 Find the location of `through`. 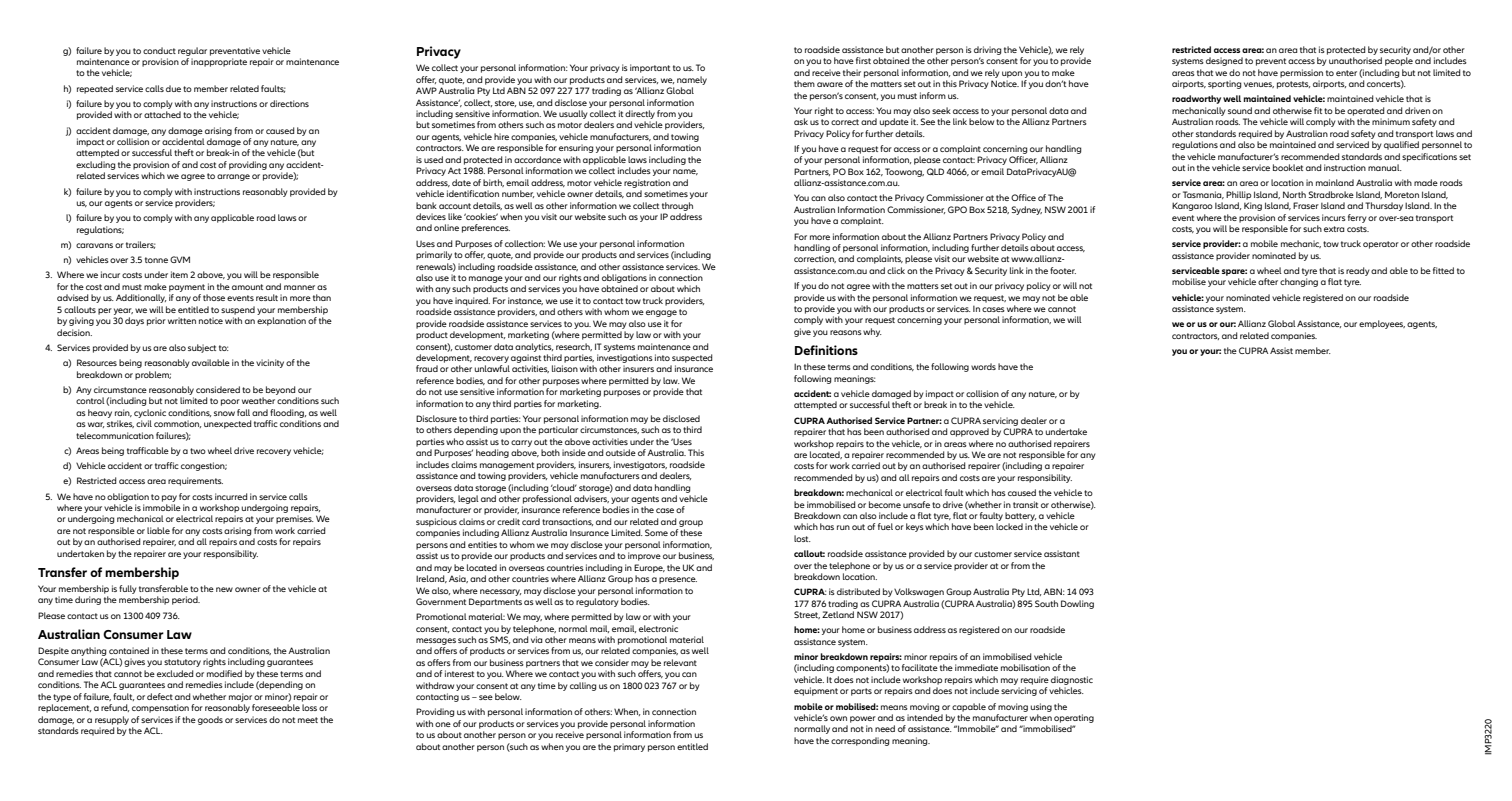

through is located at coordinates (677, 206).
